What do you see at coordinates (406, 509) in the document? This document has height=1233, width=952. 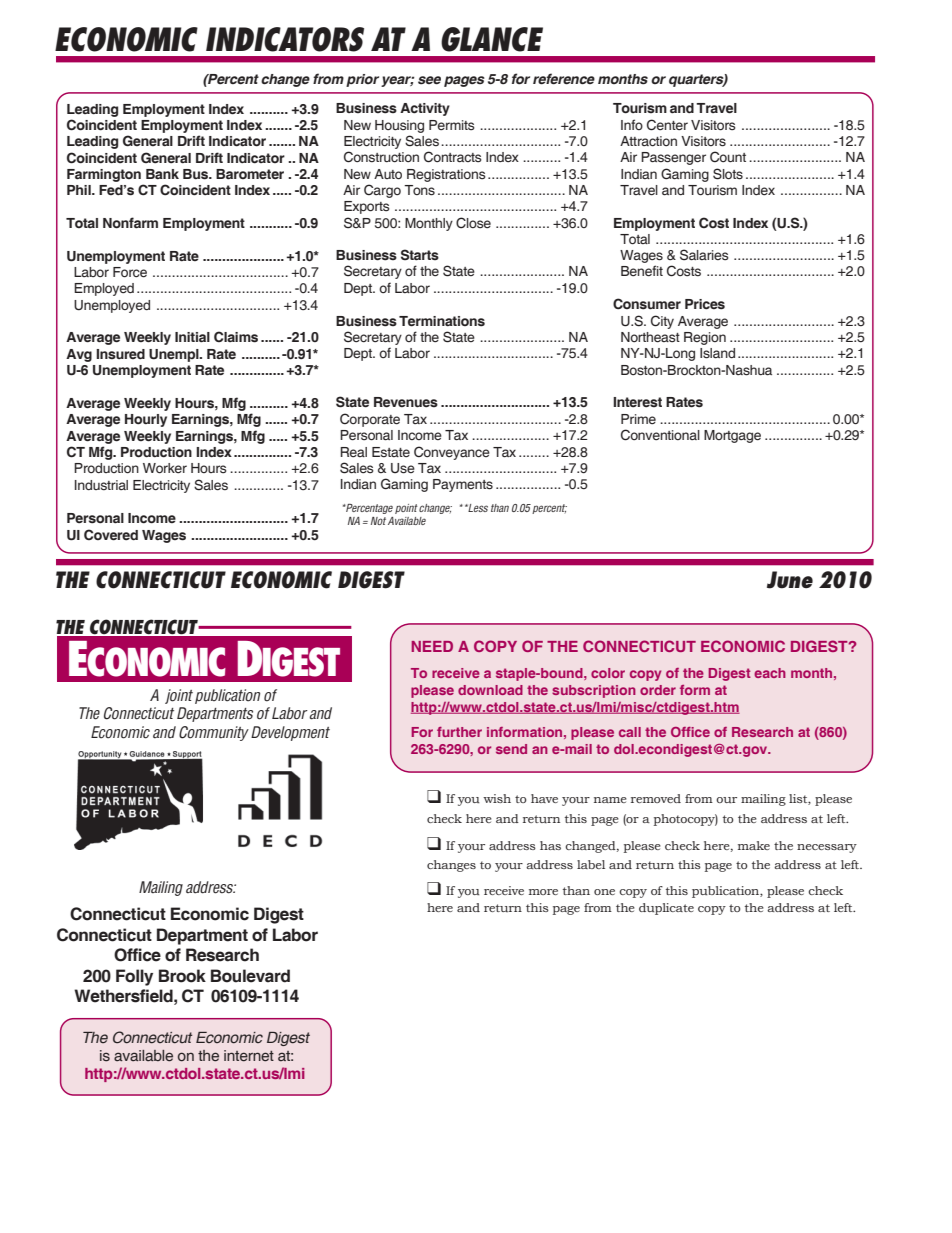 I see `point` at bounding box center [406, 509].
